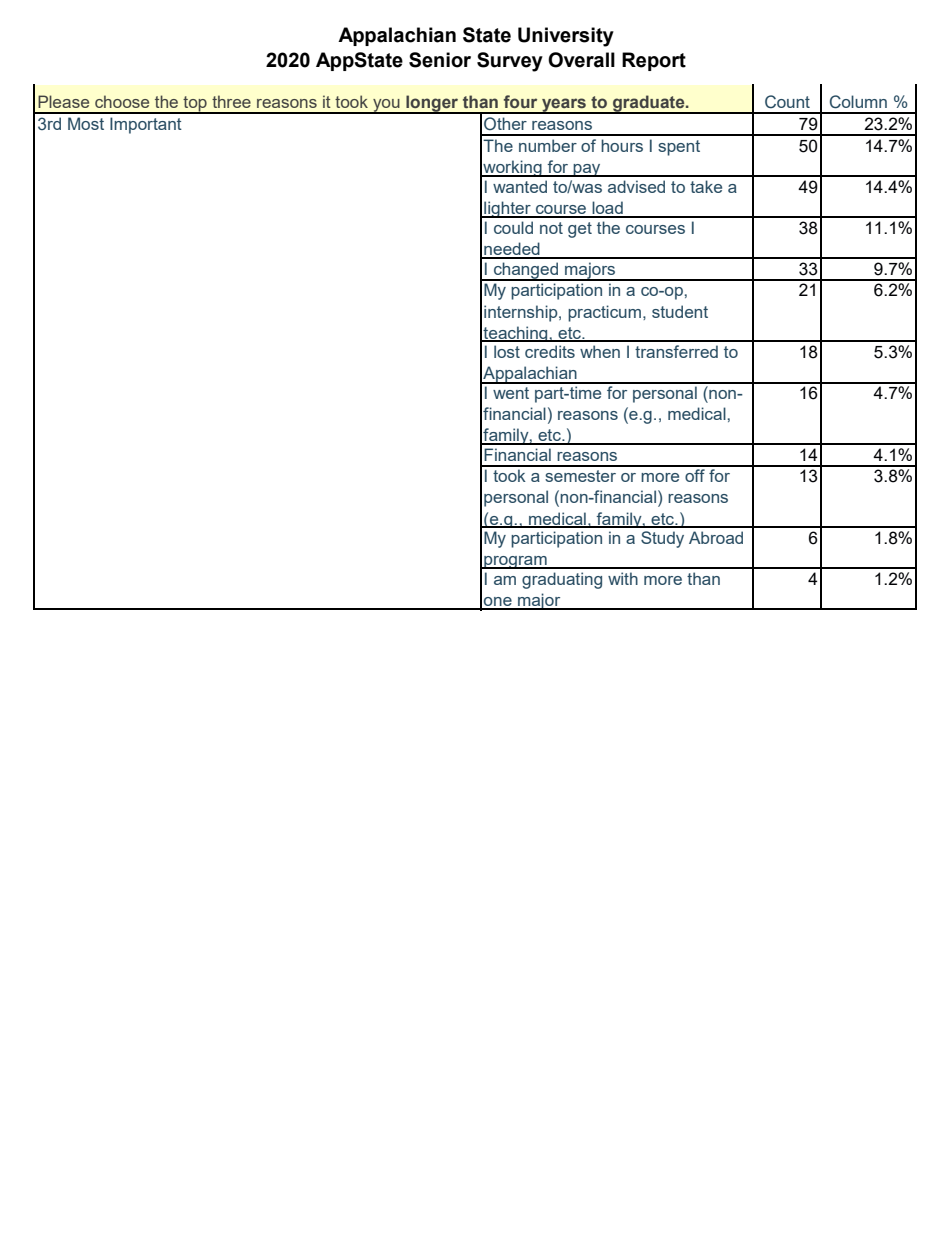 This screenshot has height=1233, width=952. I want to click on one, so click(498, 603).
